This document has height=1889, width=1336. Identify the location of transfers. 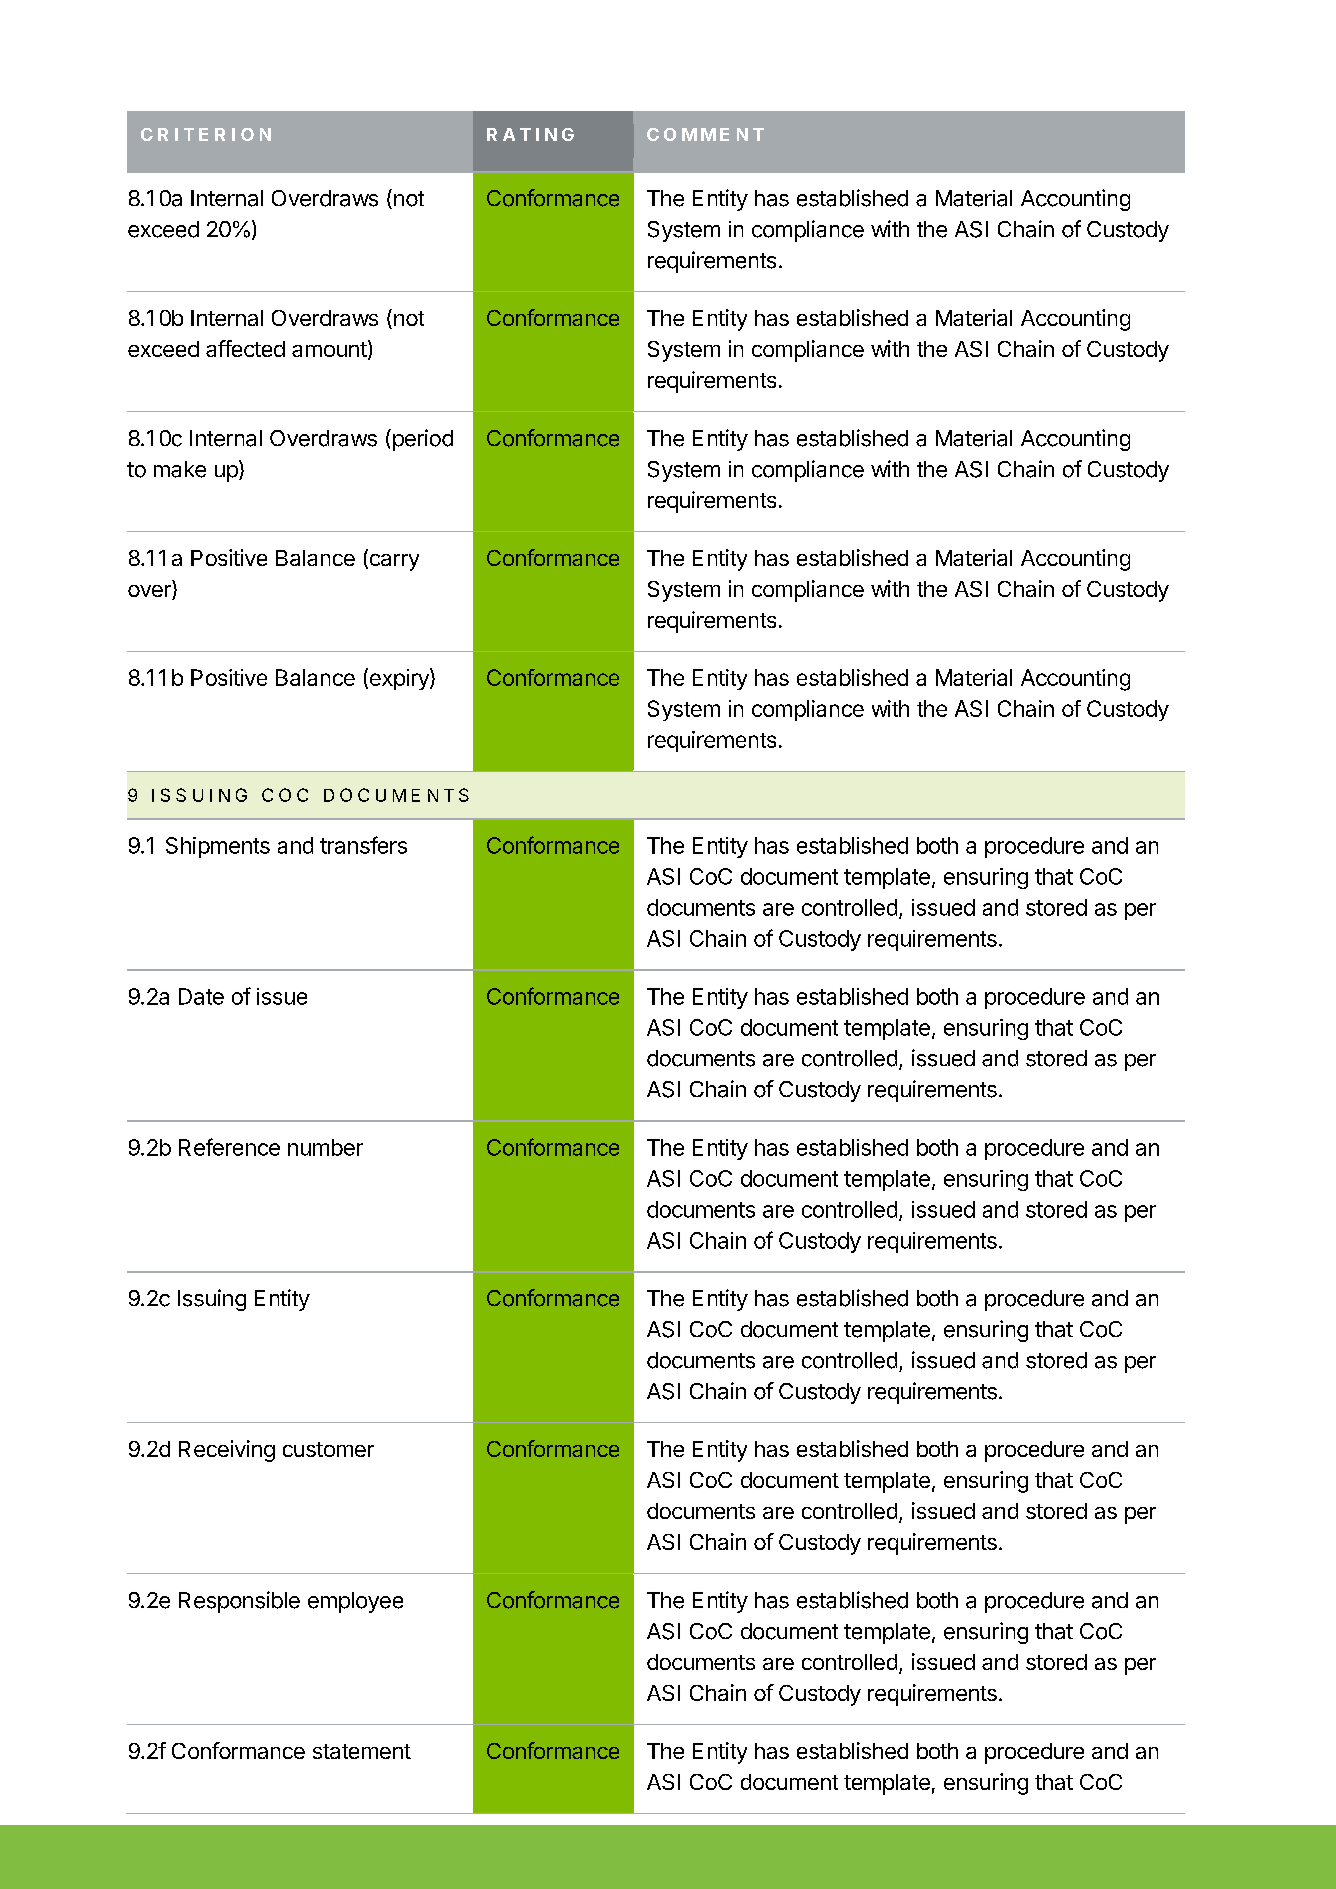
(363, 845).
